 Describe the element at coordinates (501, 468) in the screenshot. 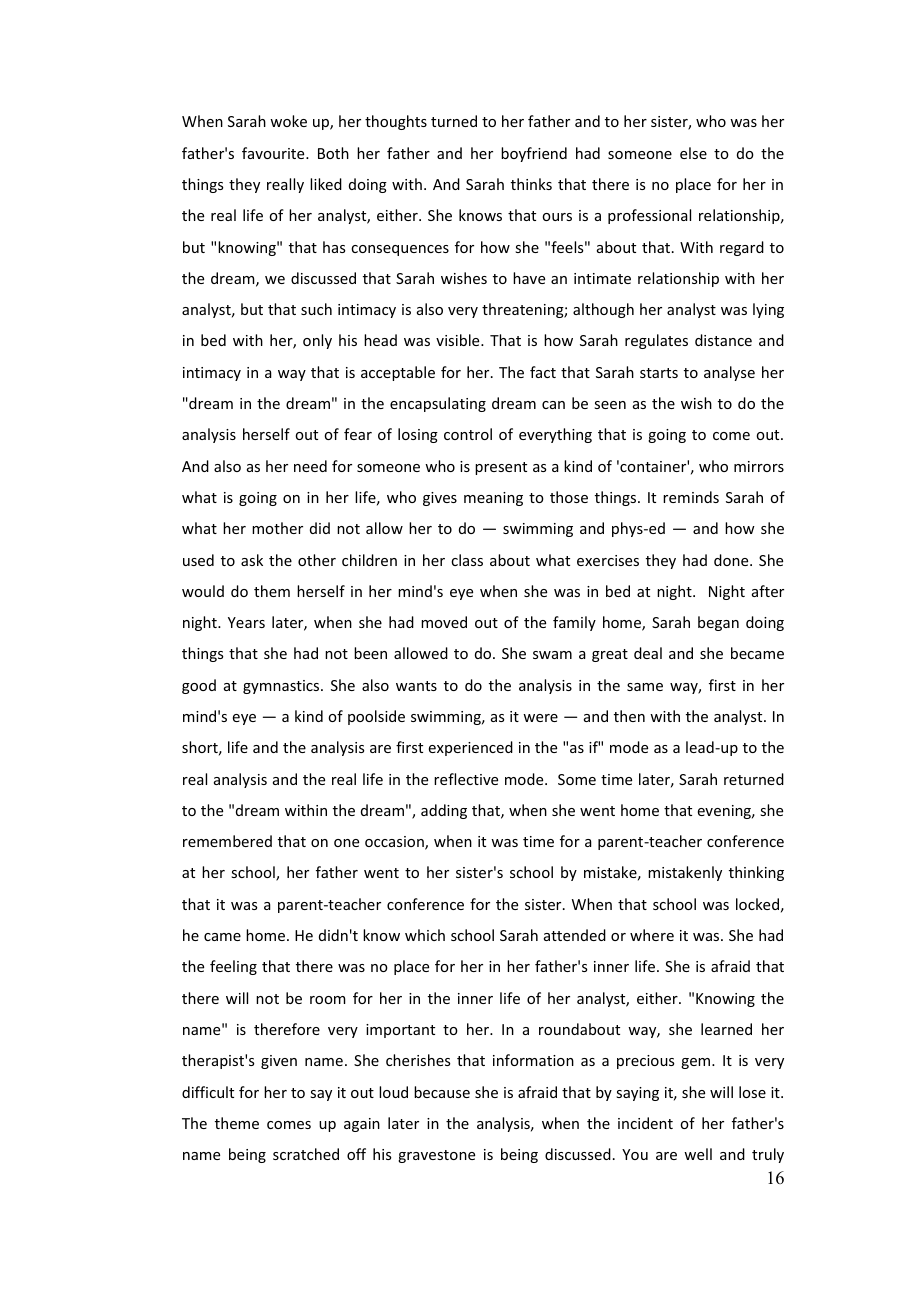

I see `present` at that location.
